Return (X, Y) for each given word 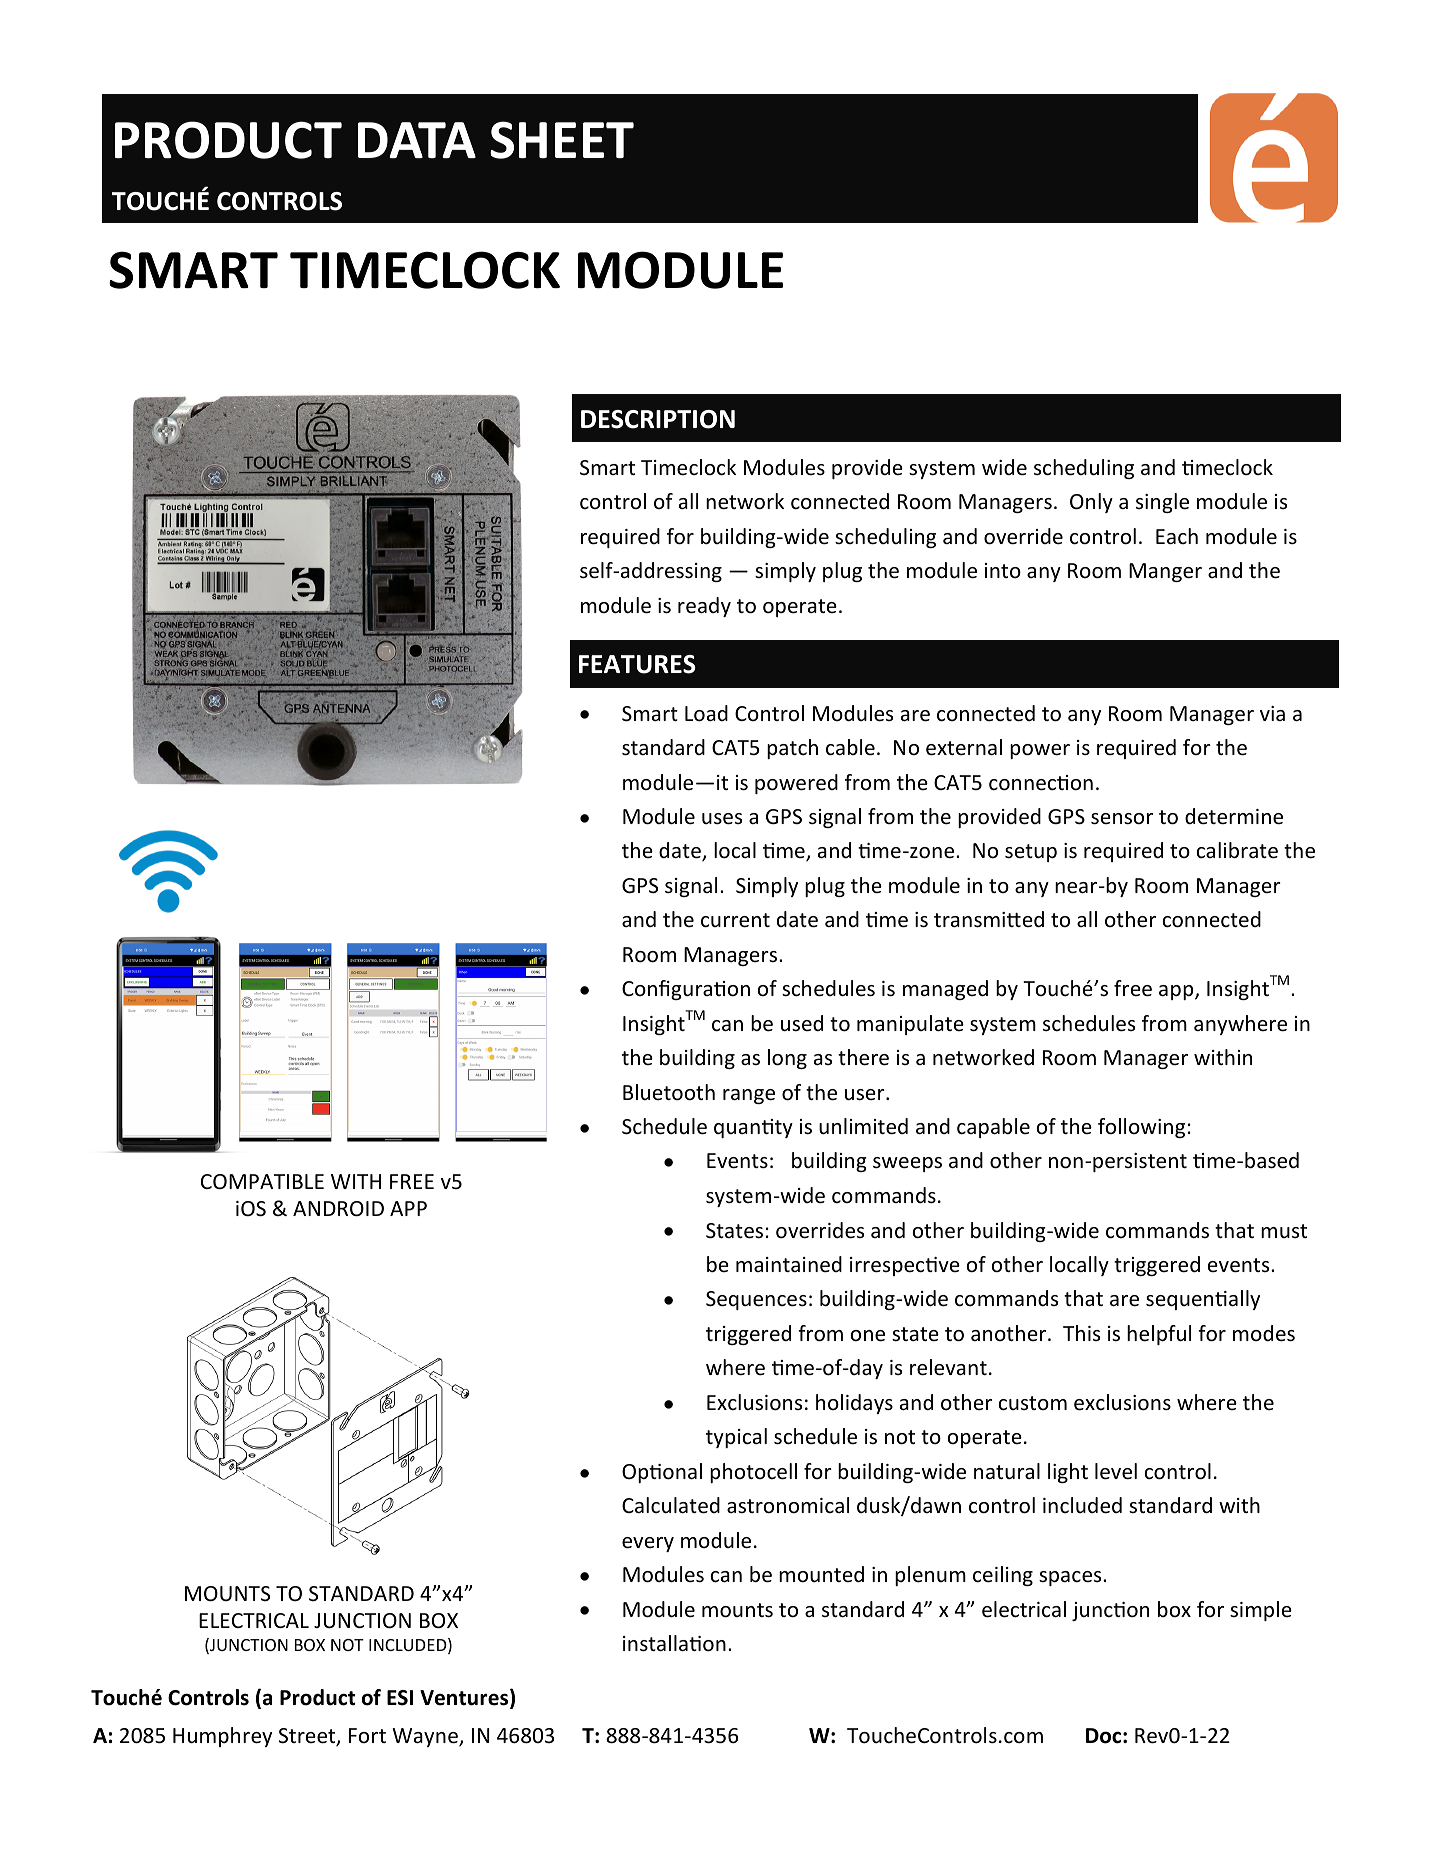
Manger (1165, 572)
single (1162, 503)
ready (704, 607)
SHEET (562, 140)
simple (1261, 1611)
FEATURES (637, 664)
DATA (417, 140)
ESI (400, 1698)
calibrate (1237, 850)
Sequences (756, 1300)
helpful (1159, 1335)
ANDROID (338, 1209)
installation (674, 1643)
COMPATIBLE (262, 1181)
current (735, 920)
